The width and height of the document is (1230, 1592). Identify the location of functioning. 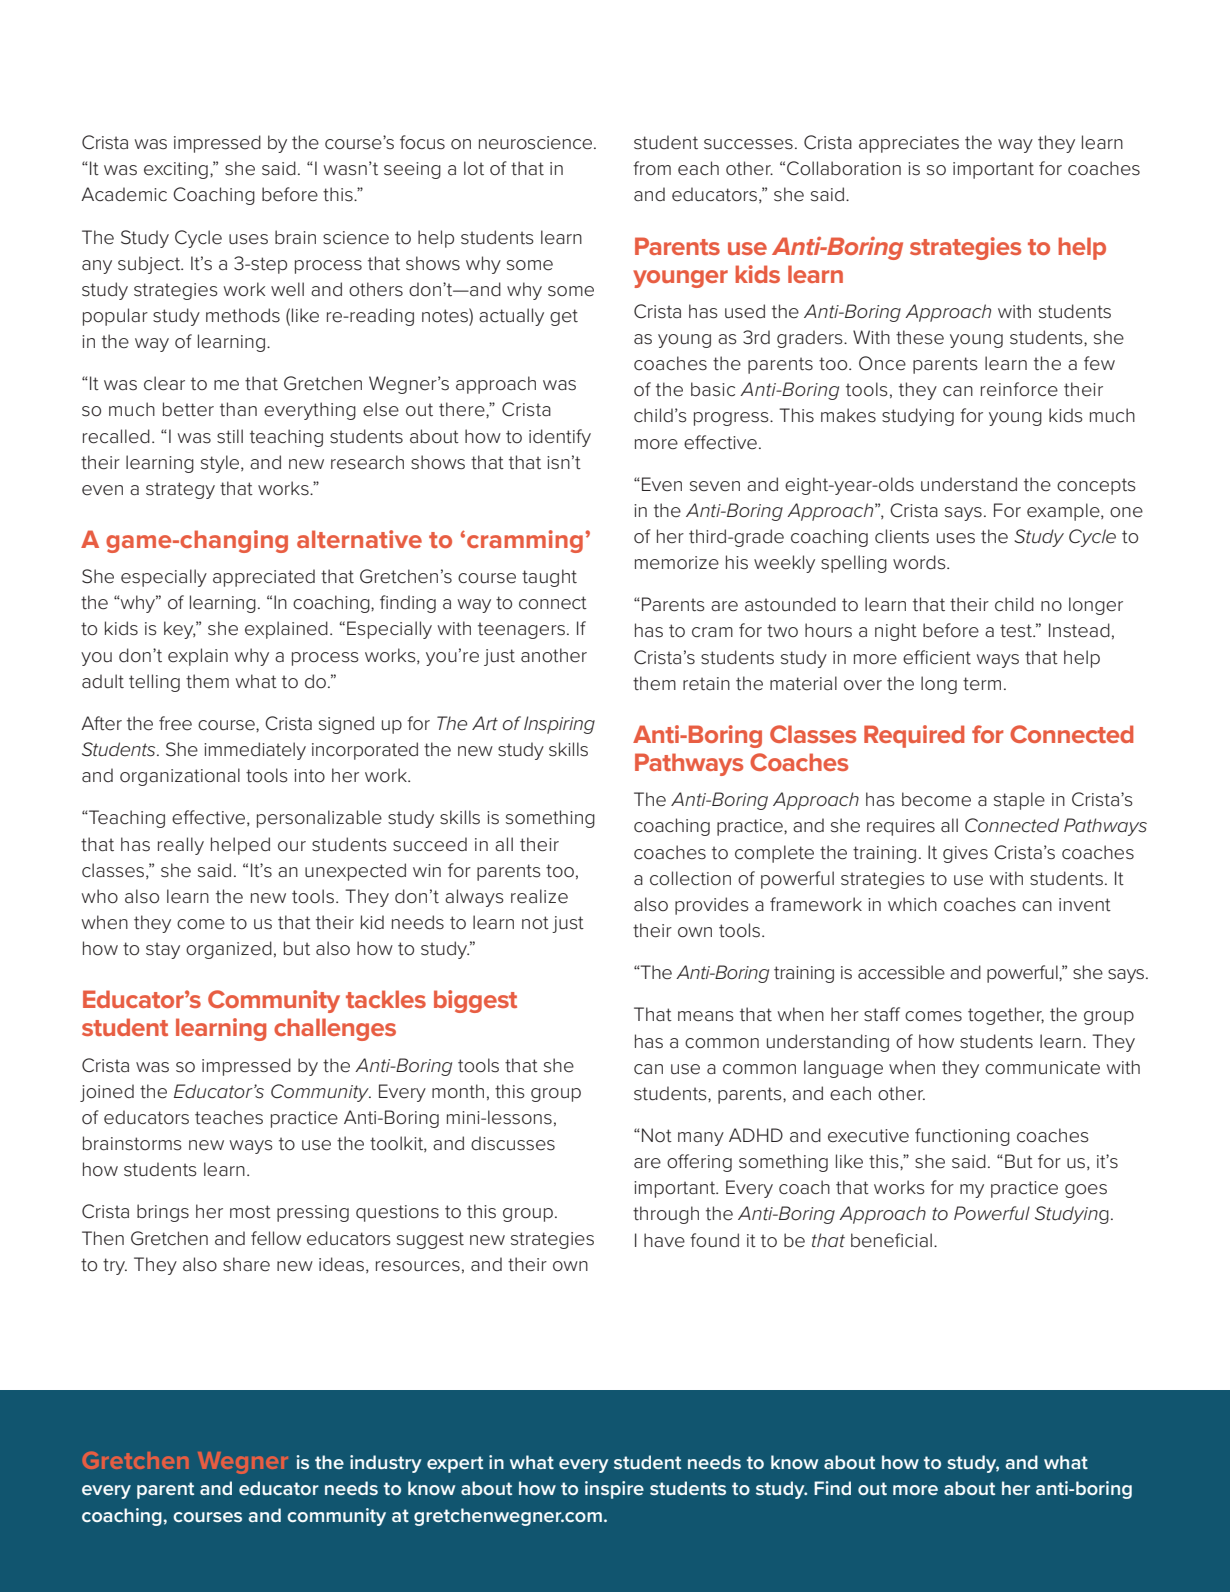
(962, 1137).
